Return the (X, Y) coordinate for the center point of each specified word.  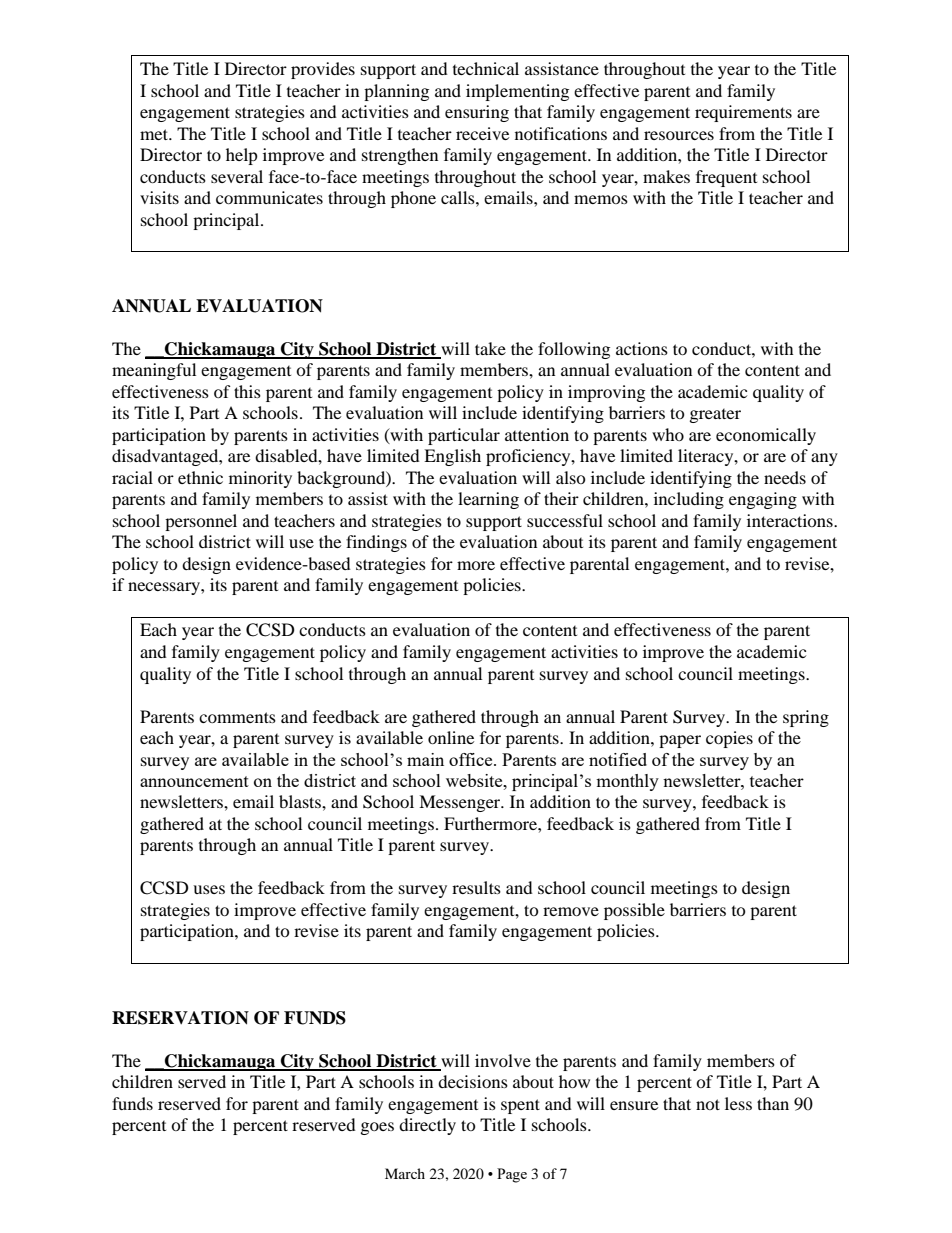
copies (729, 739)
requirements (743, 113)
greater (715, 416)
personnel (201, 522)
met (155, 134)
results (476, 887)
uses (209, 889)
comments (237, 717)
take (490, 348)
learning (488, 500)
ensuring (477, 113)
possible (634, 911)
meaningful (154, 371)
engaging (763, 500)
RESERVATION (180, 1018)
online (451, 737)
